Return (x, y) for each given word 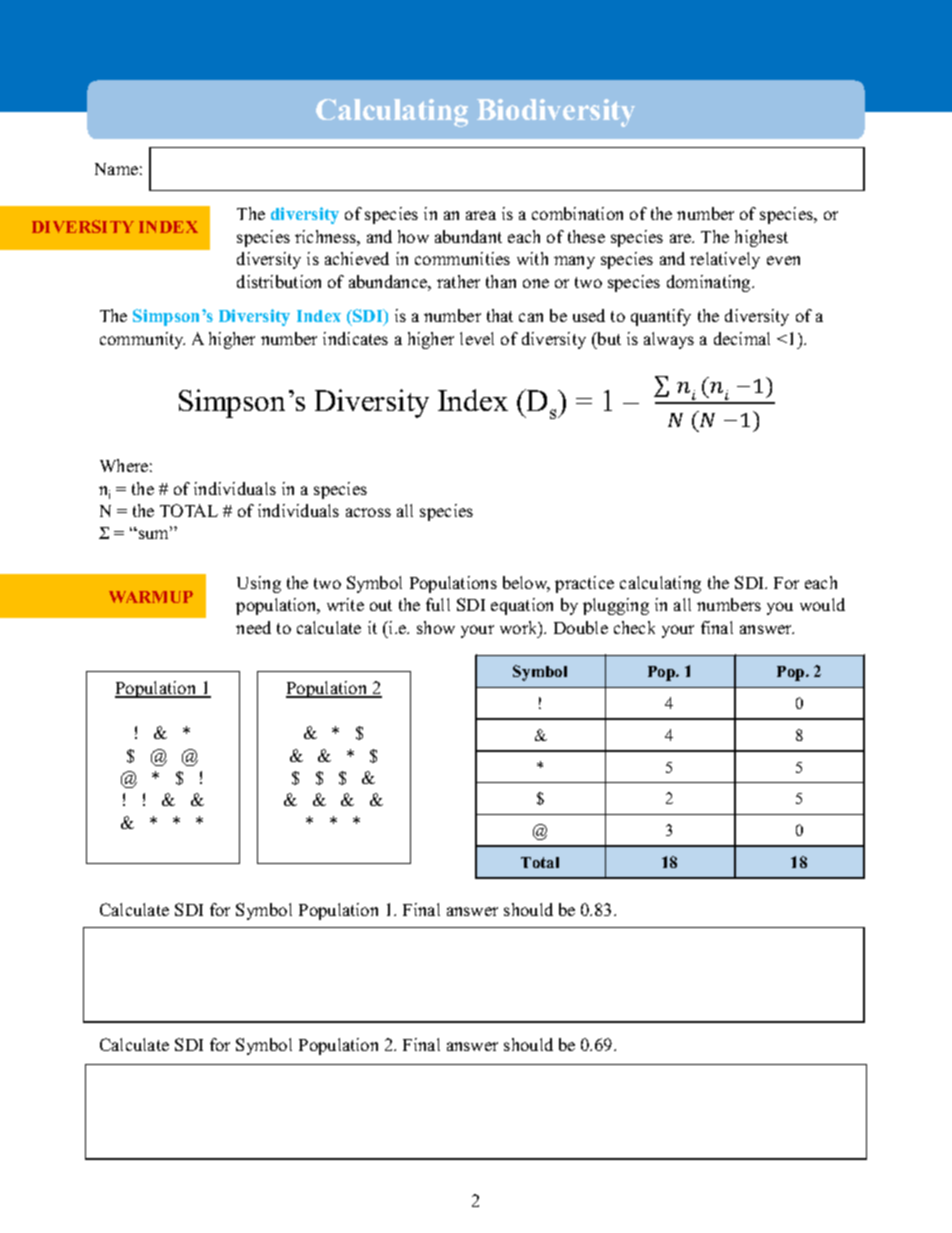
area (481, 215)
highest (761, 238)
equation (522, 606)
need (253, 627)
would (822, 604)
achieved (357, 258)
